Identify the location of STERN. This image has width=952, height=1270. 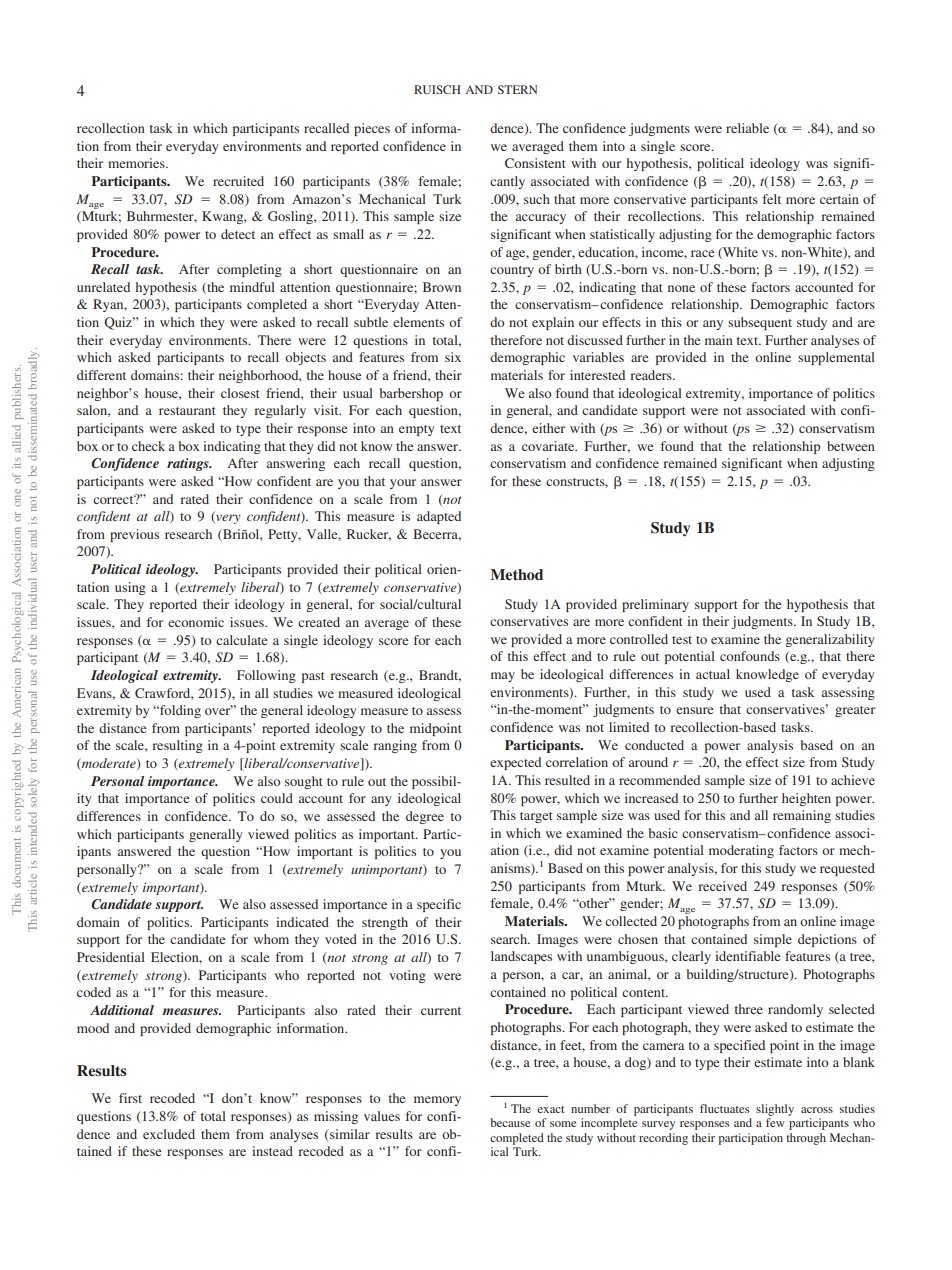
(518, 89).
